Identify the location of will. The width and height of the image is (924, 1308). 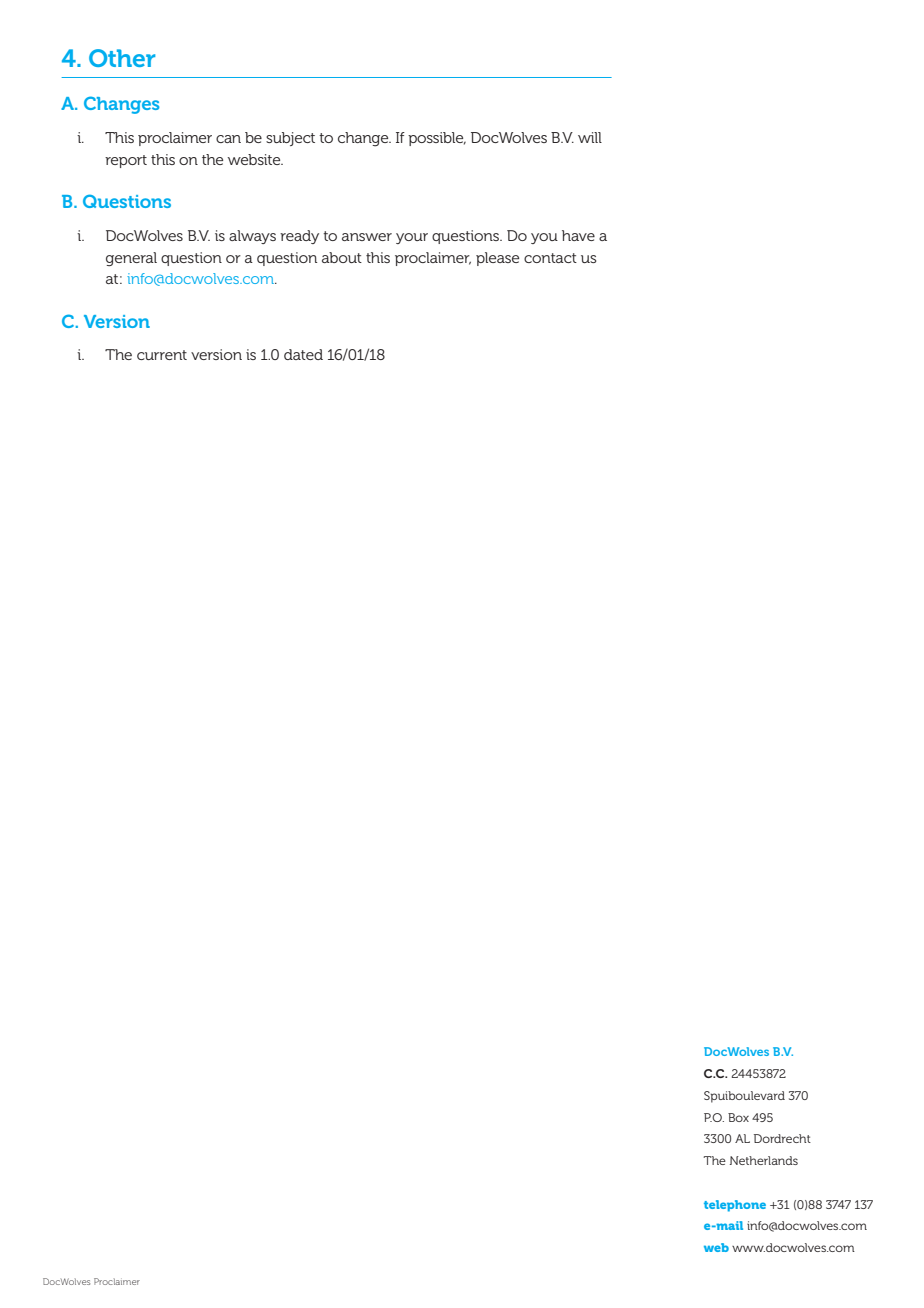
(590, 137).
